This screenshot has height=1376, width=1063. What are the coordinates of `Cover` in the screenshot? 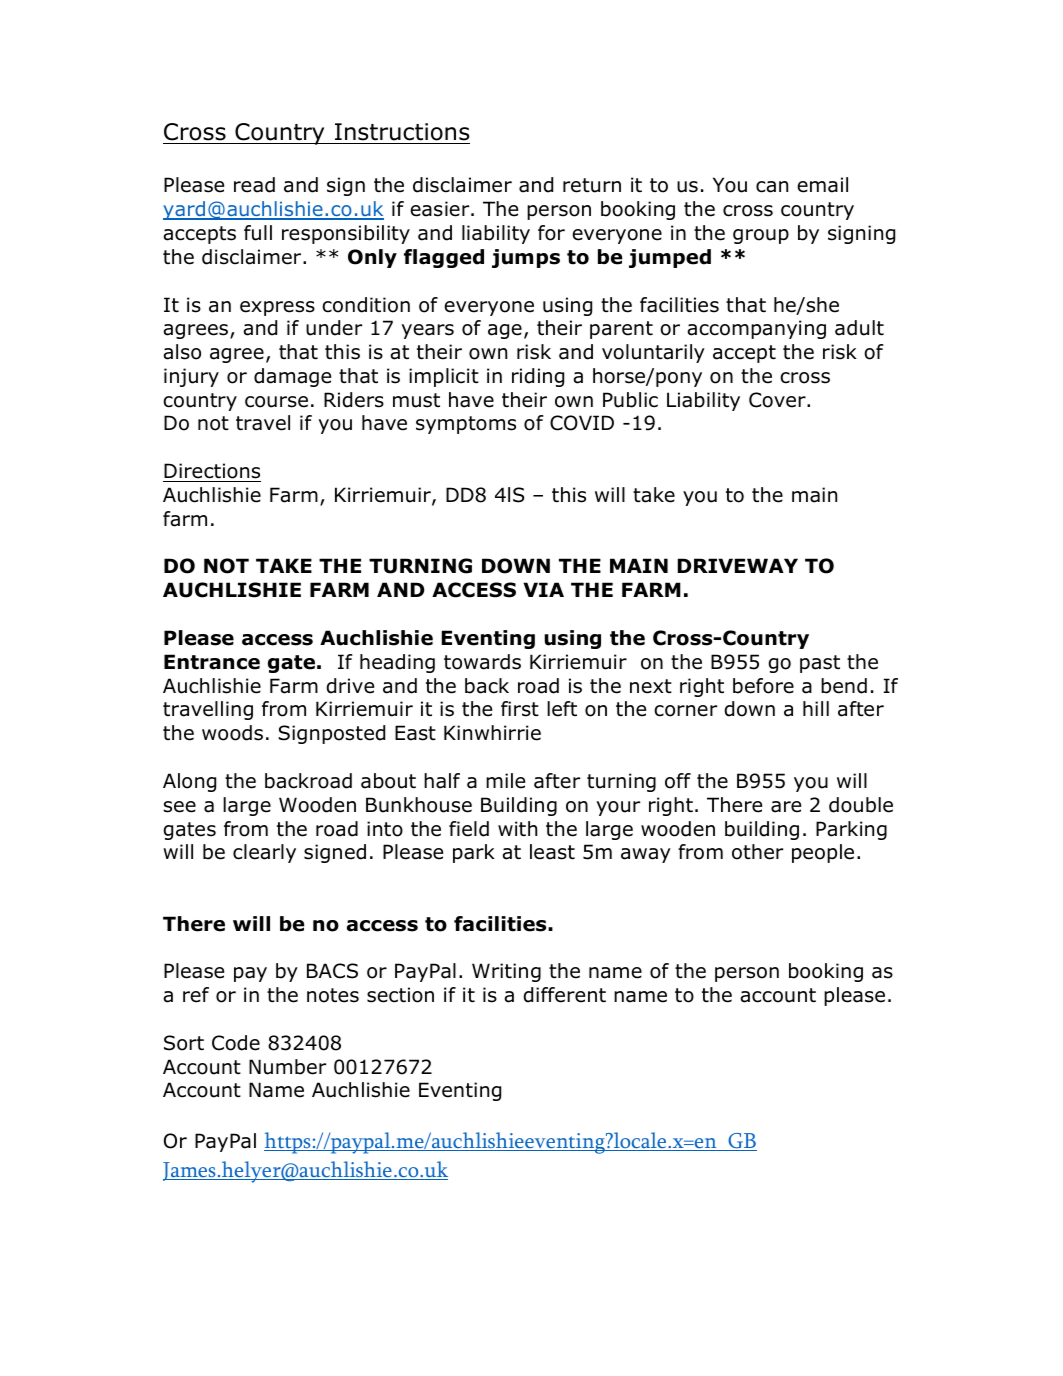 It's located at (778, 400).
